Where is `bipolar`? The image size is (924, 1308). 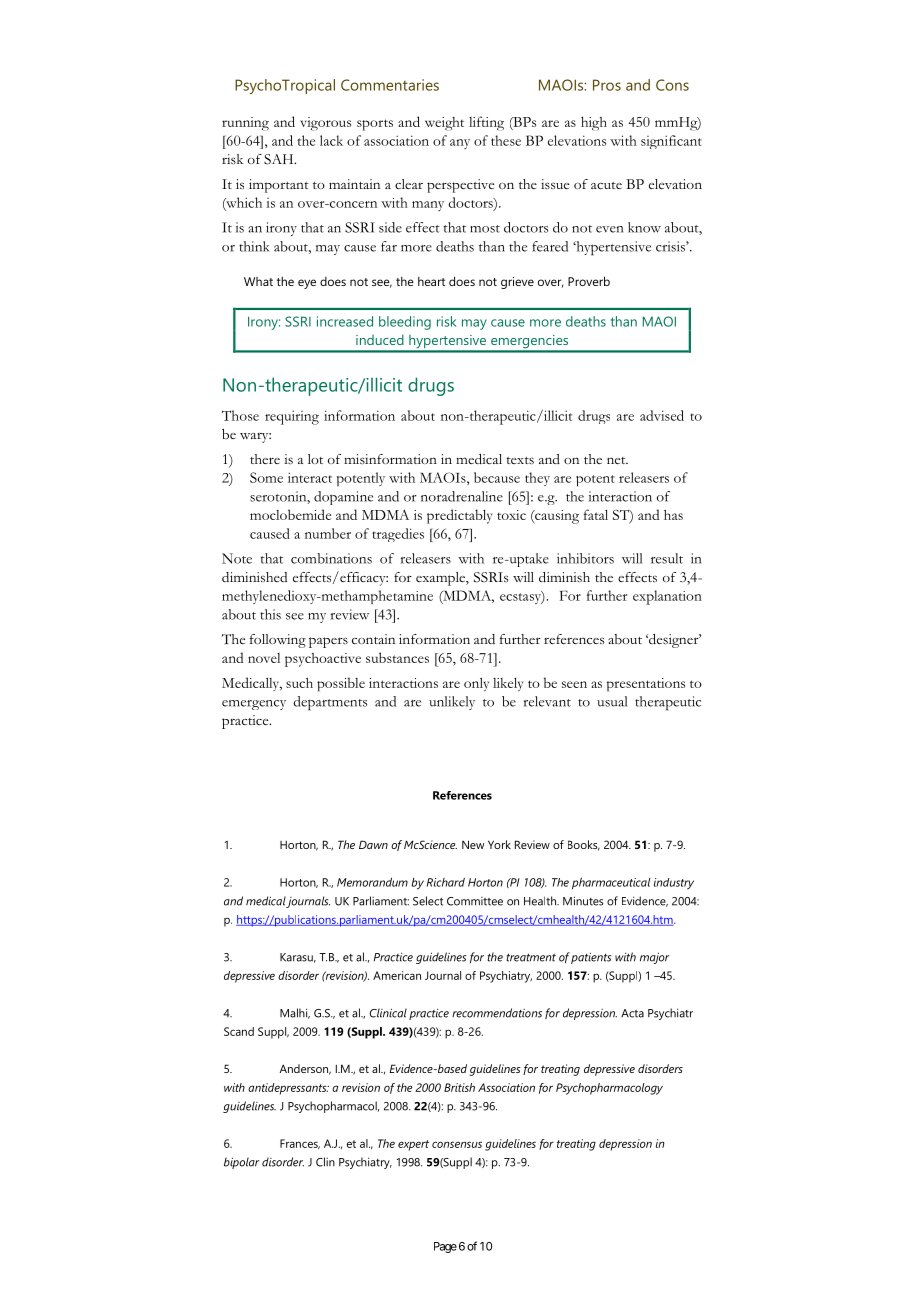
bipolar is located at coordinates (241, 1163).
